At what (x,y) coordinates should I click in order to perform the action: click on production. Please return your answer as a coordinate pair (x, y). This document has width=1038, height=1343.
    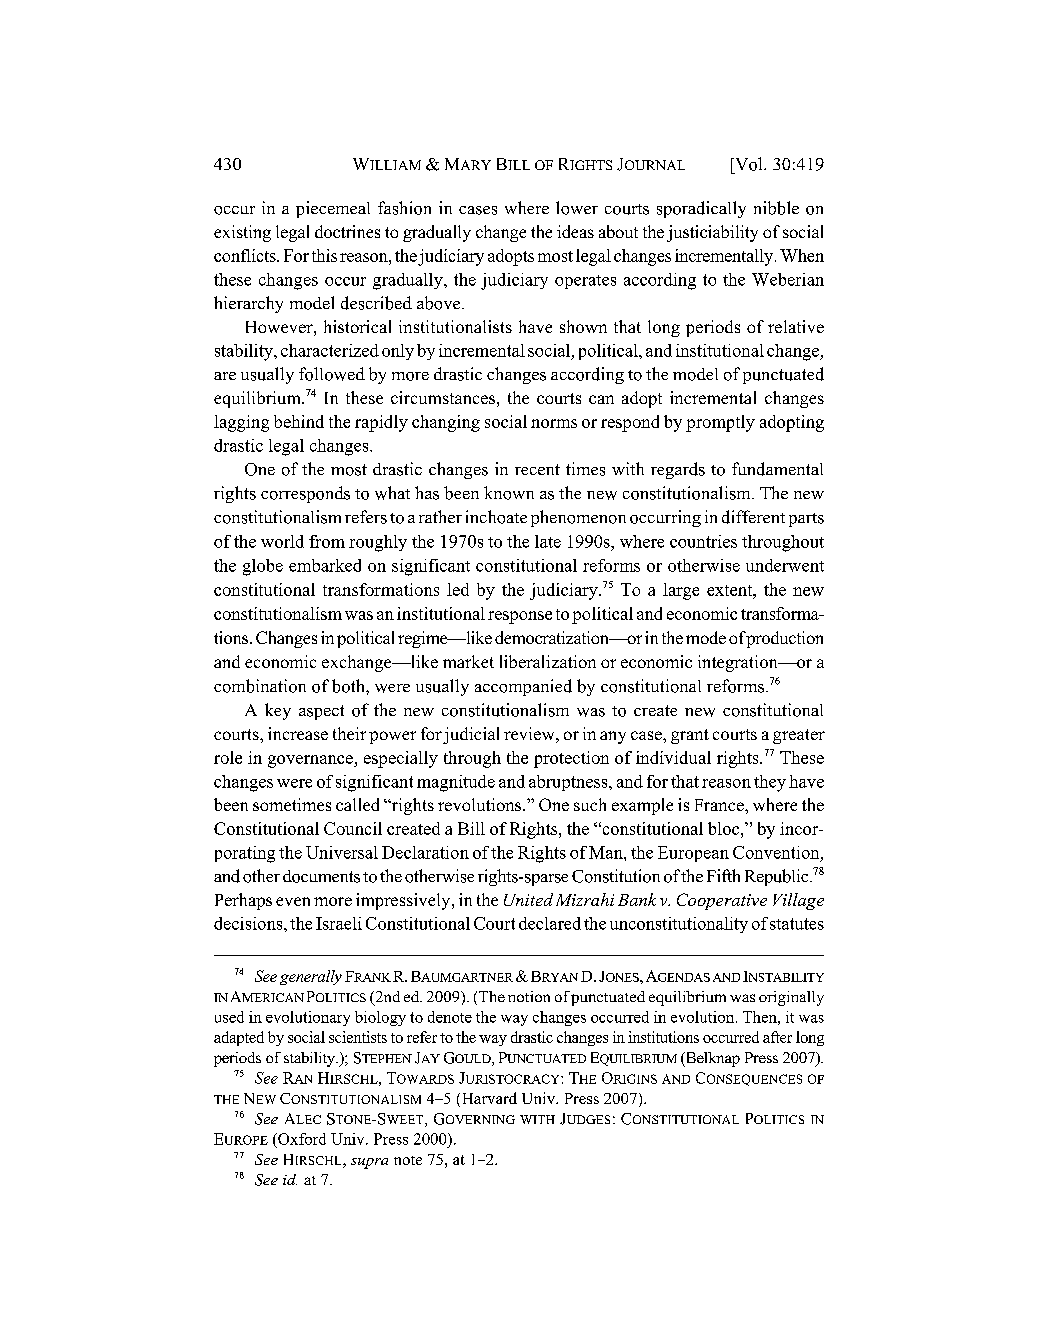
    Looking at the image, I should click on (784, 639).
